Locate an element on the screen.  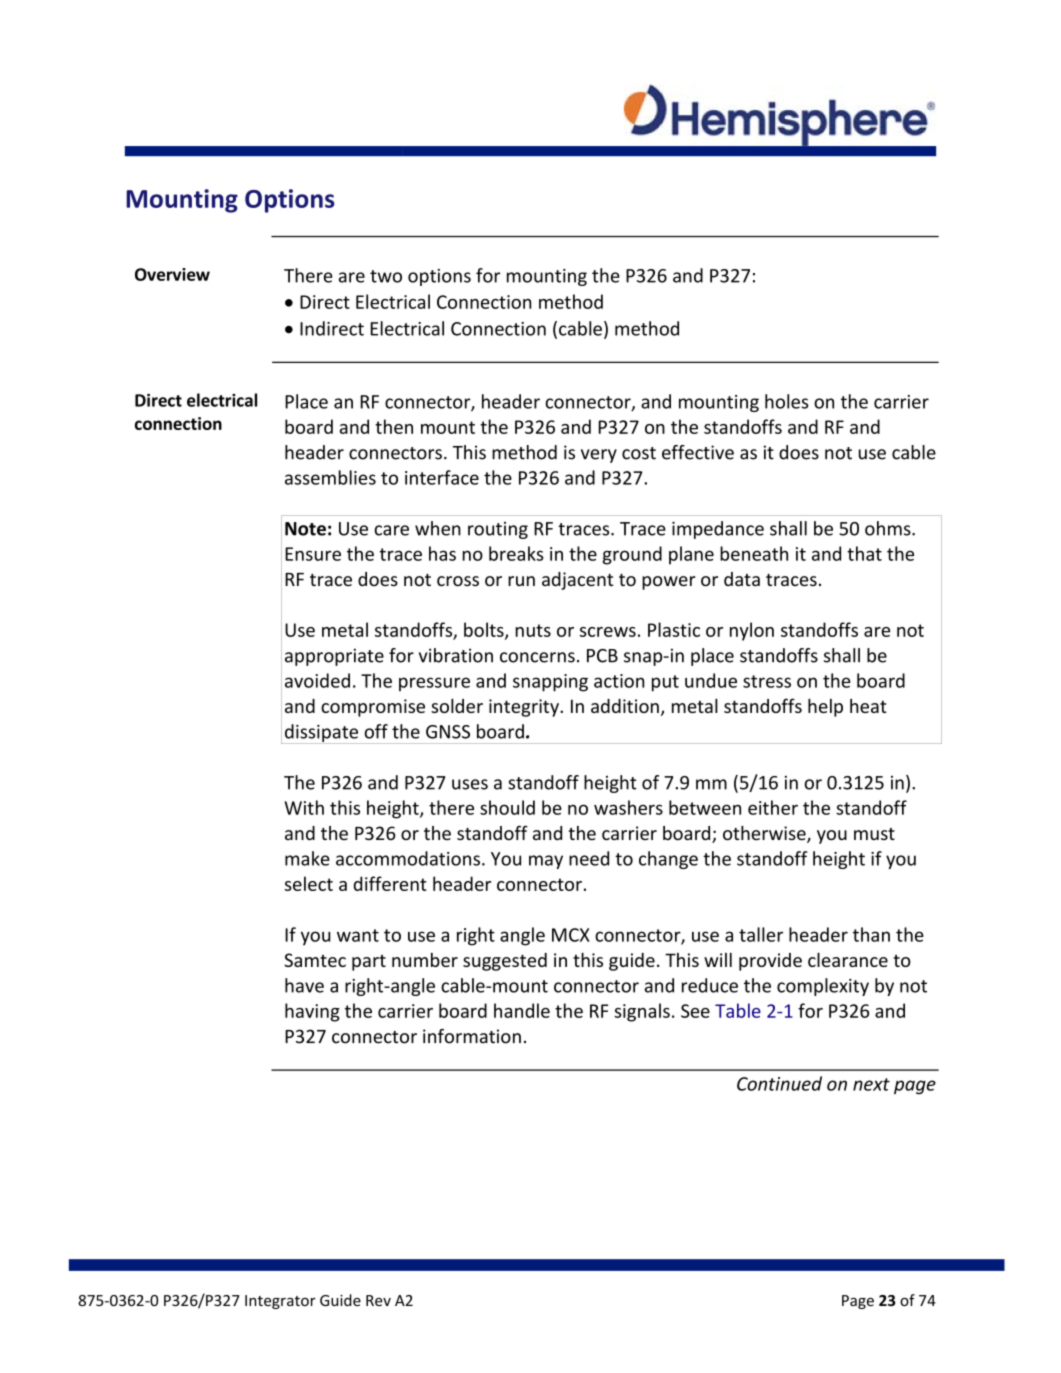
Integrator is located at coordinates (280, 1302).
